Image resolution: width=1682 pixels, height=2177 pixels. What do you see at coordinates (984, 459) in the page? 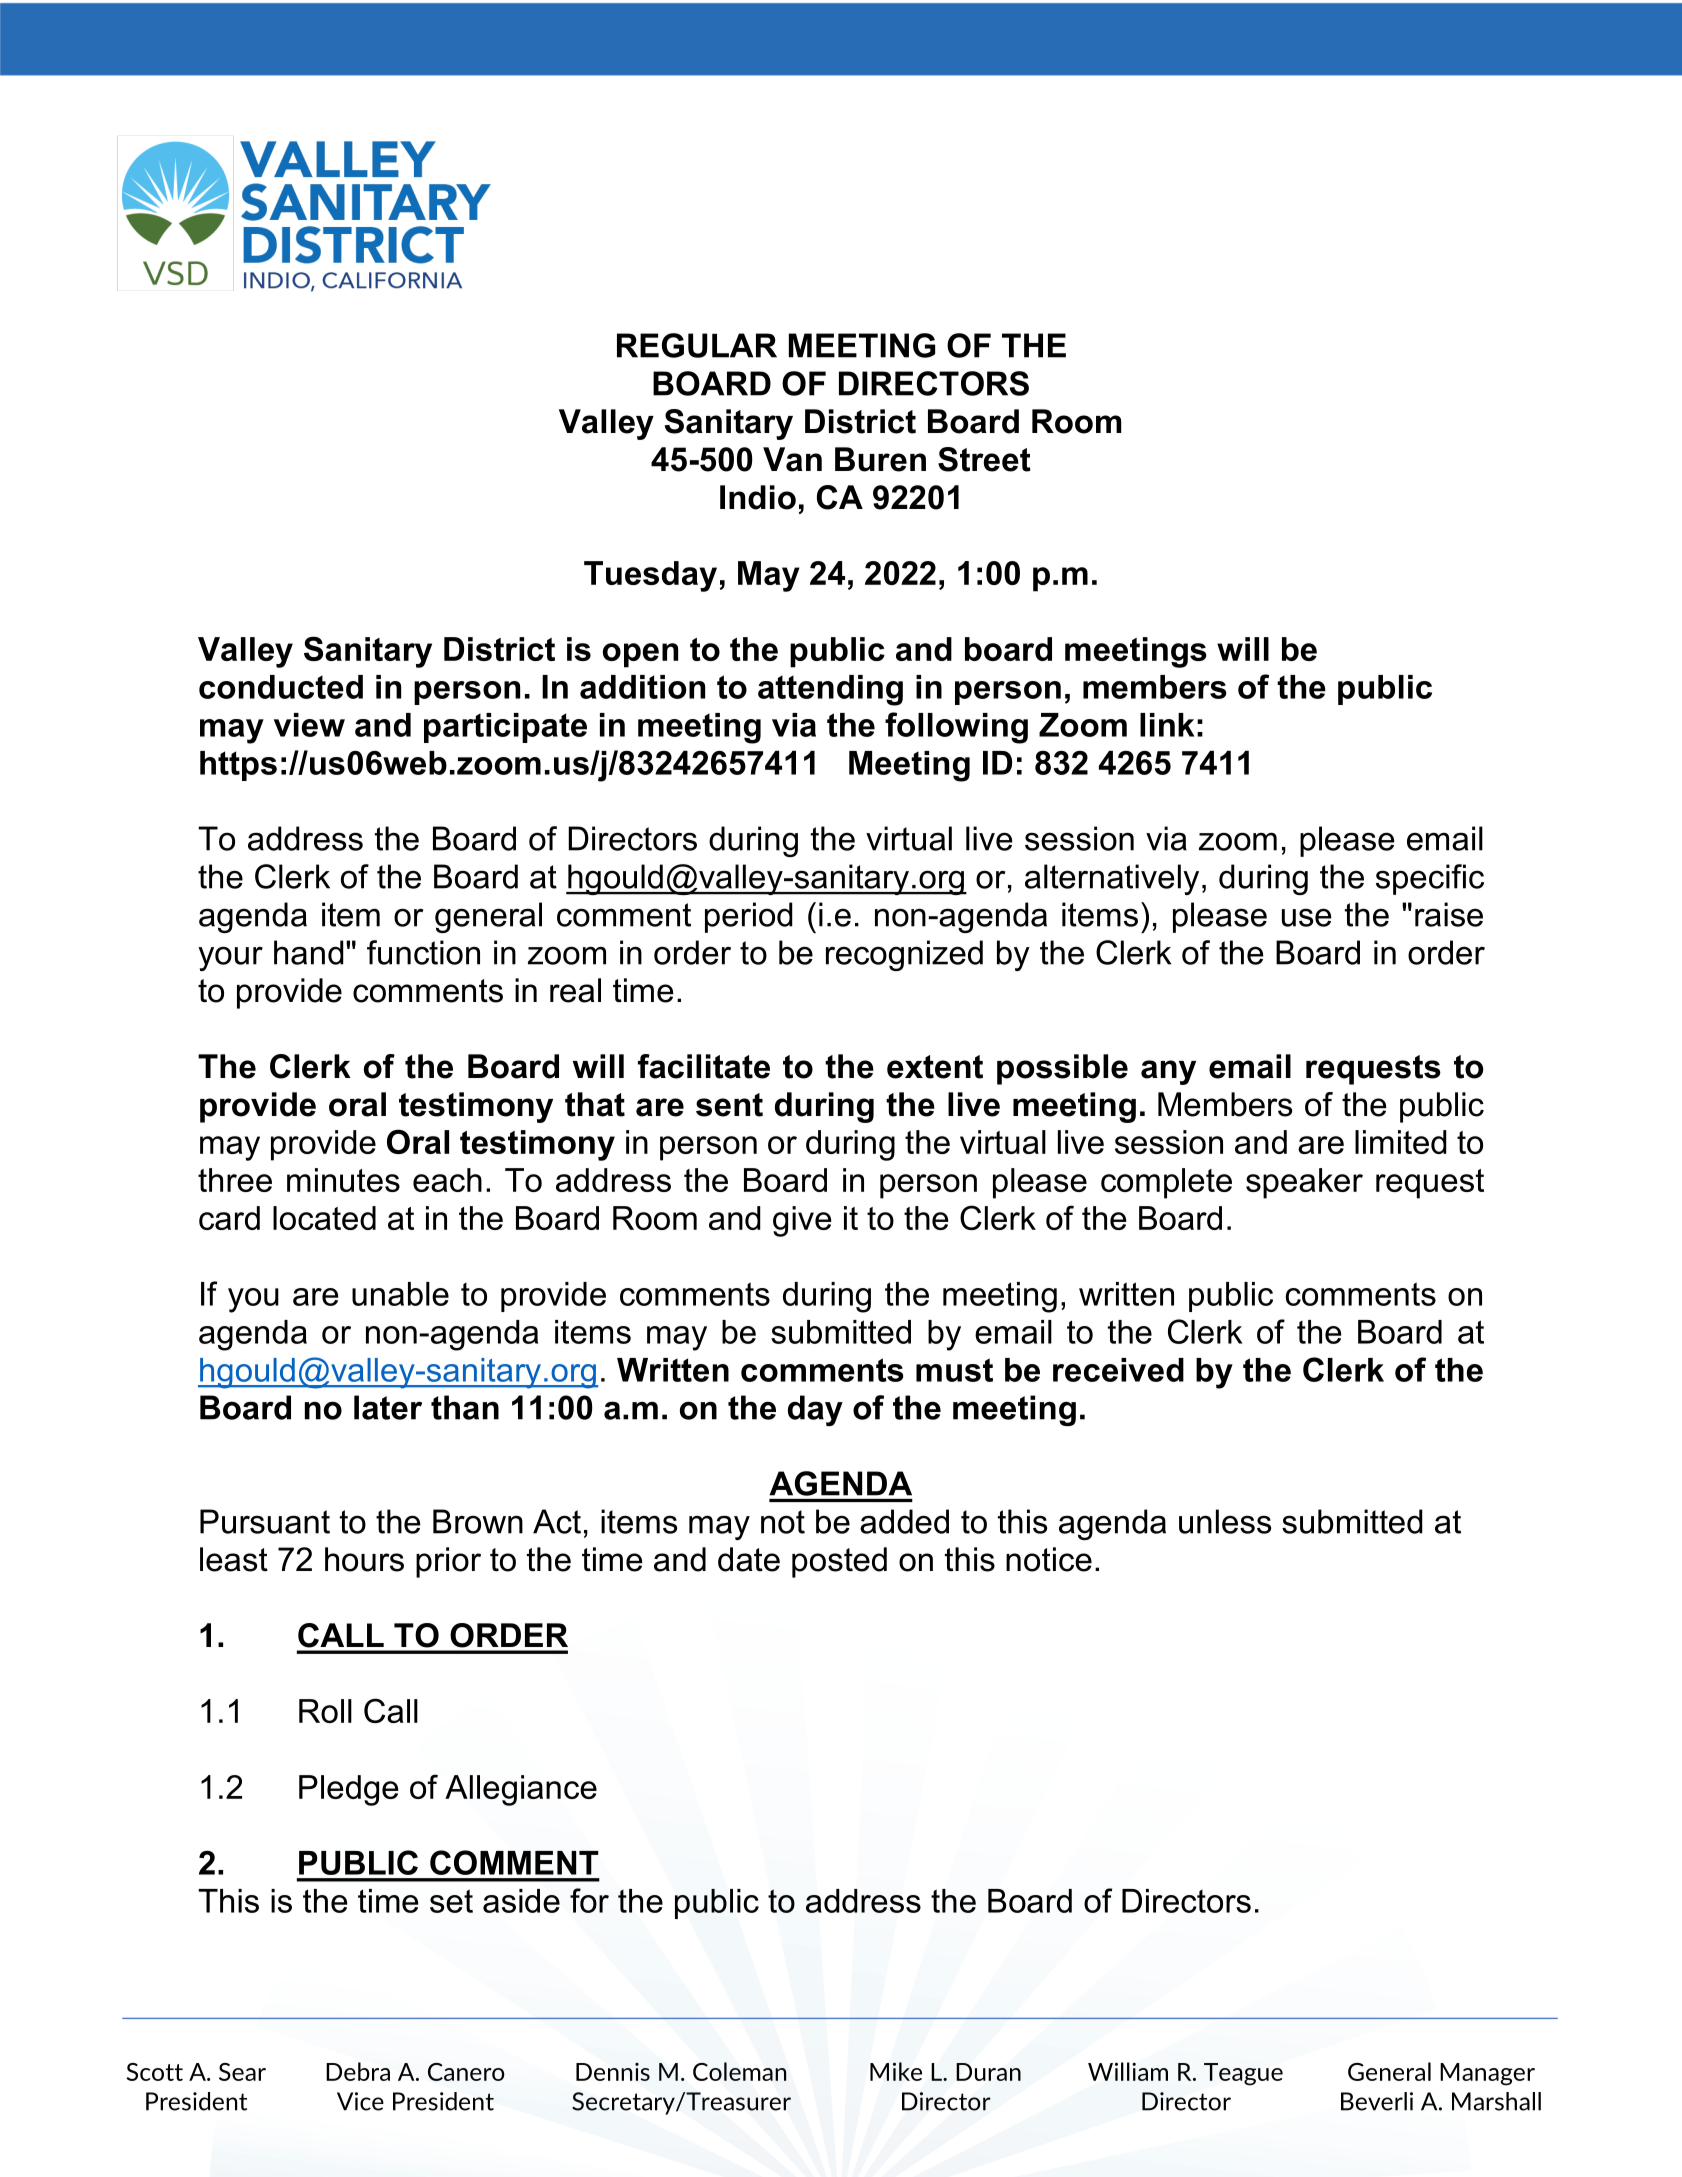
I see `Street` at bounding box center [984, 459].
